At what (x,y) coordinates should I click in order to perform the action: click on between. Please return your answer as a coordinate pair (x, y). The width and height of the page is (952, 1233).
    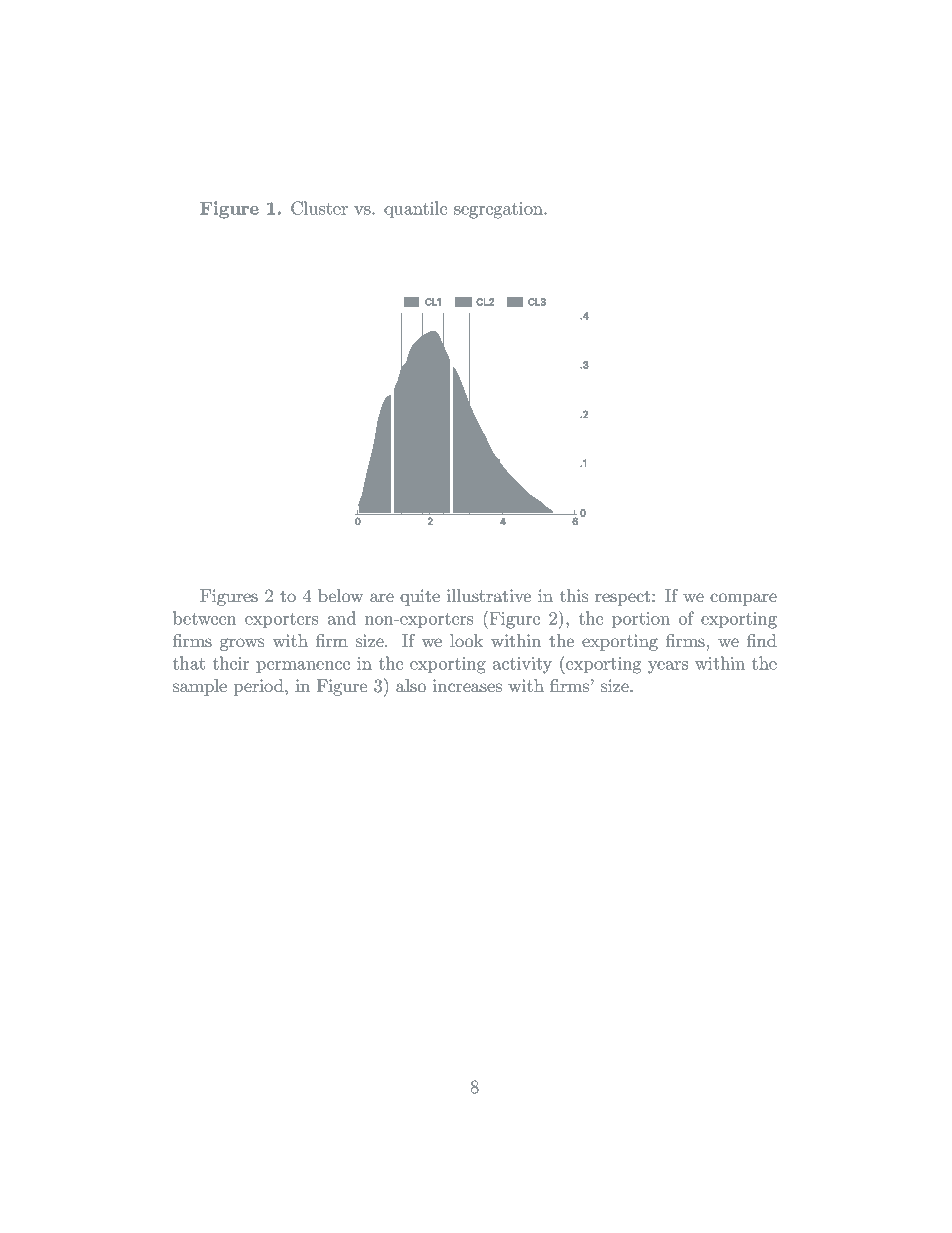
    Looking at the image, I should click on (205, 618).
